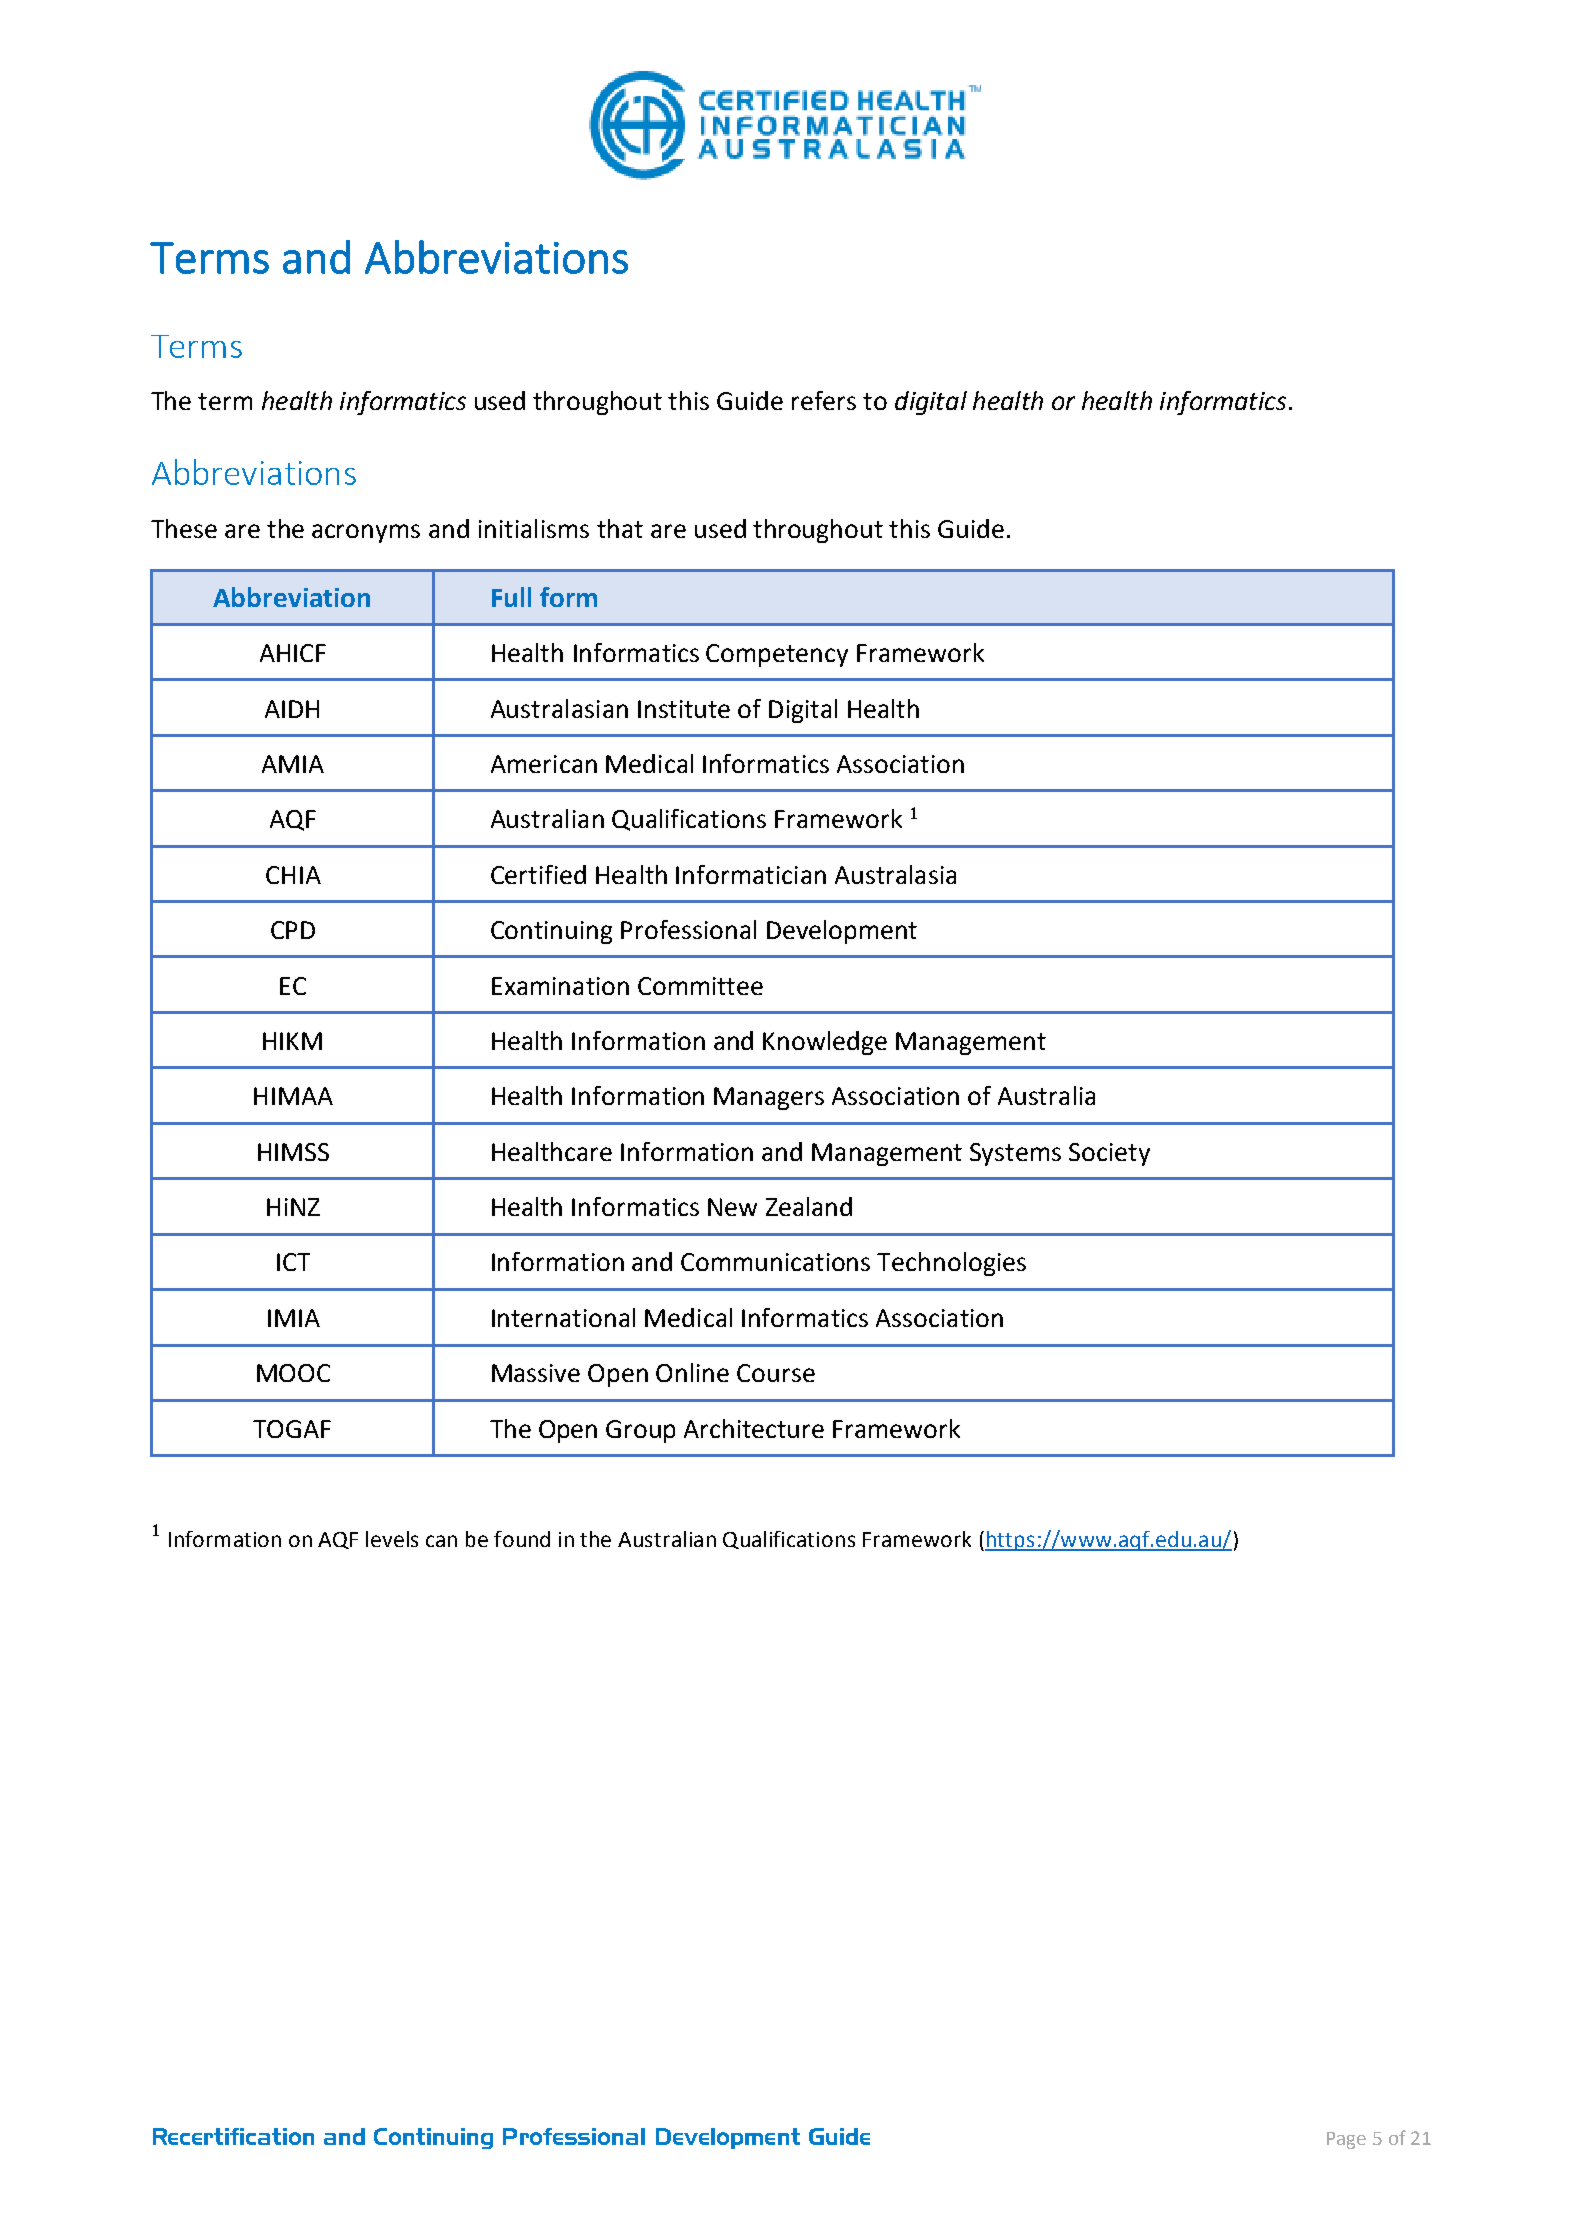 The image size is (1582, 2237). I want to click on refers, so click(824, 400).
